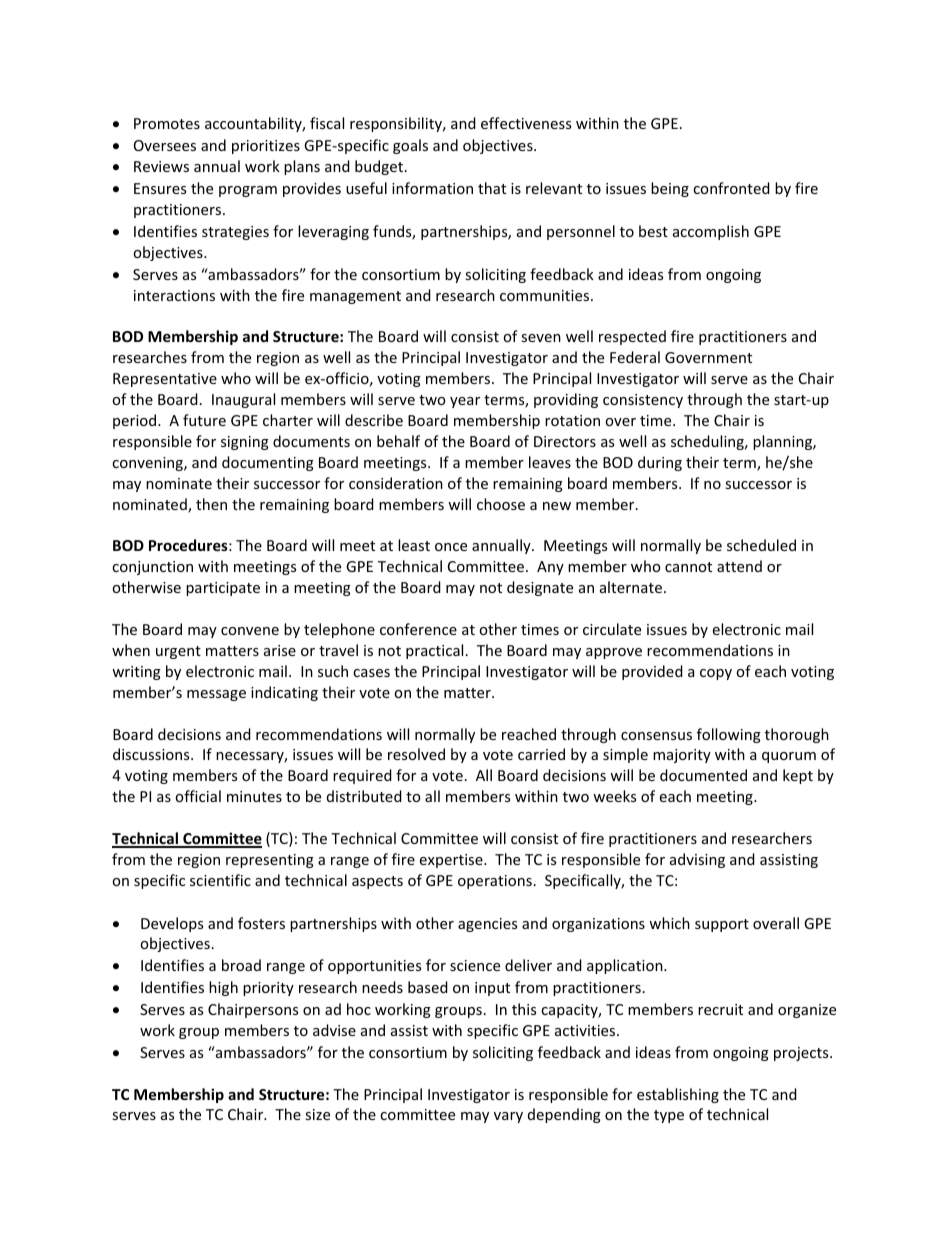 This document has width=952, height=1233. Describe the element at coordinates (697, 860) in the document. I see `advising` at that location.
